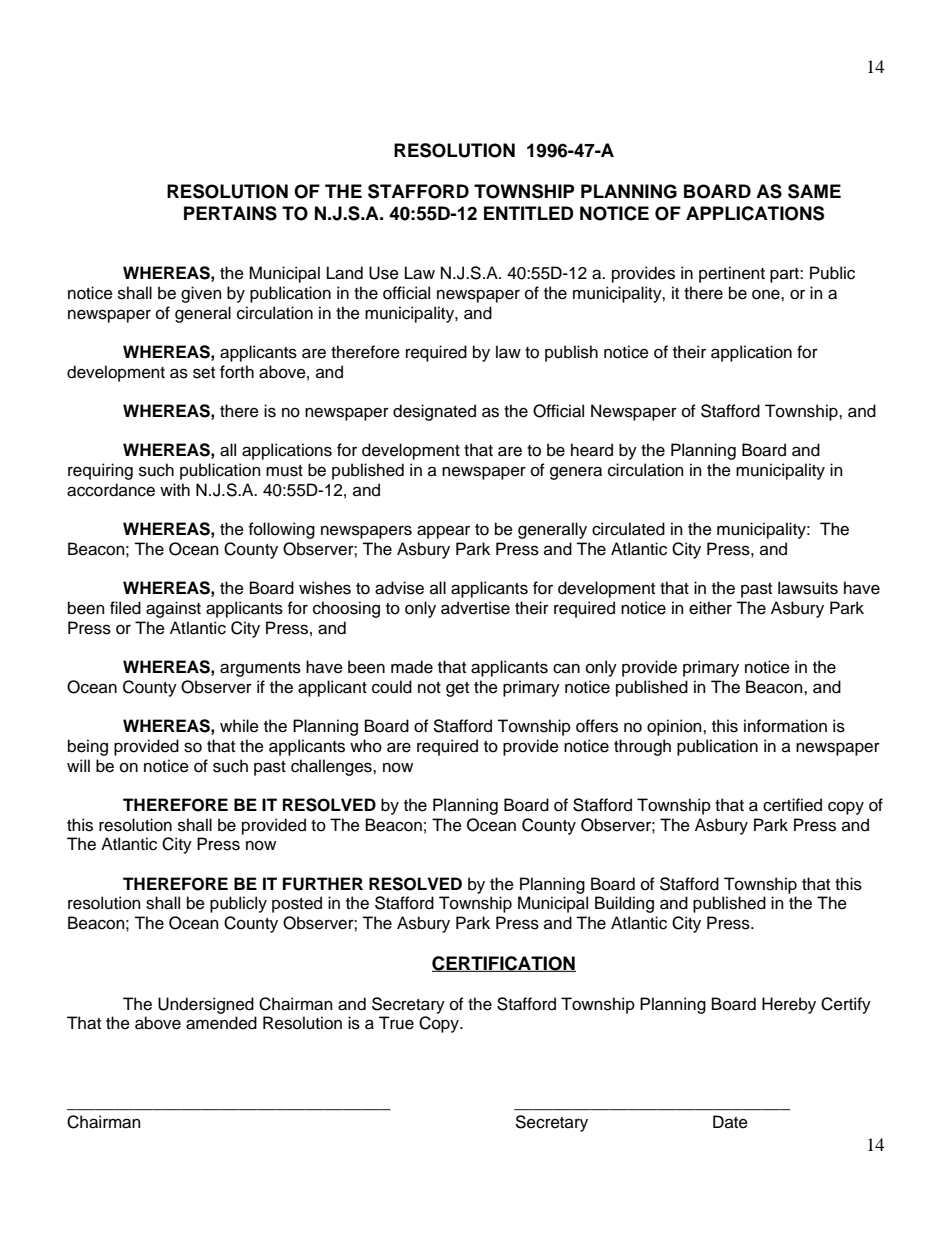 This screenshot has width=952, height=1233. I want to click on who, so click(366, 746).
